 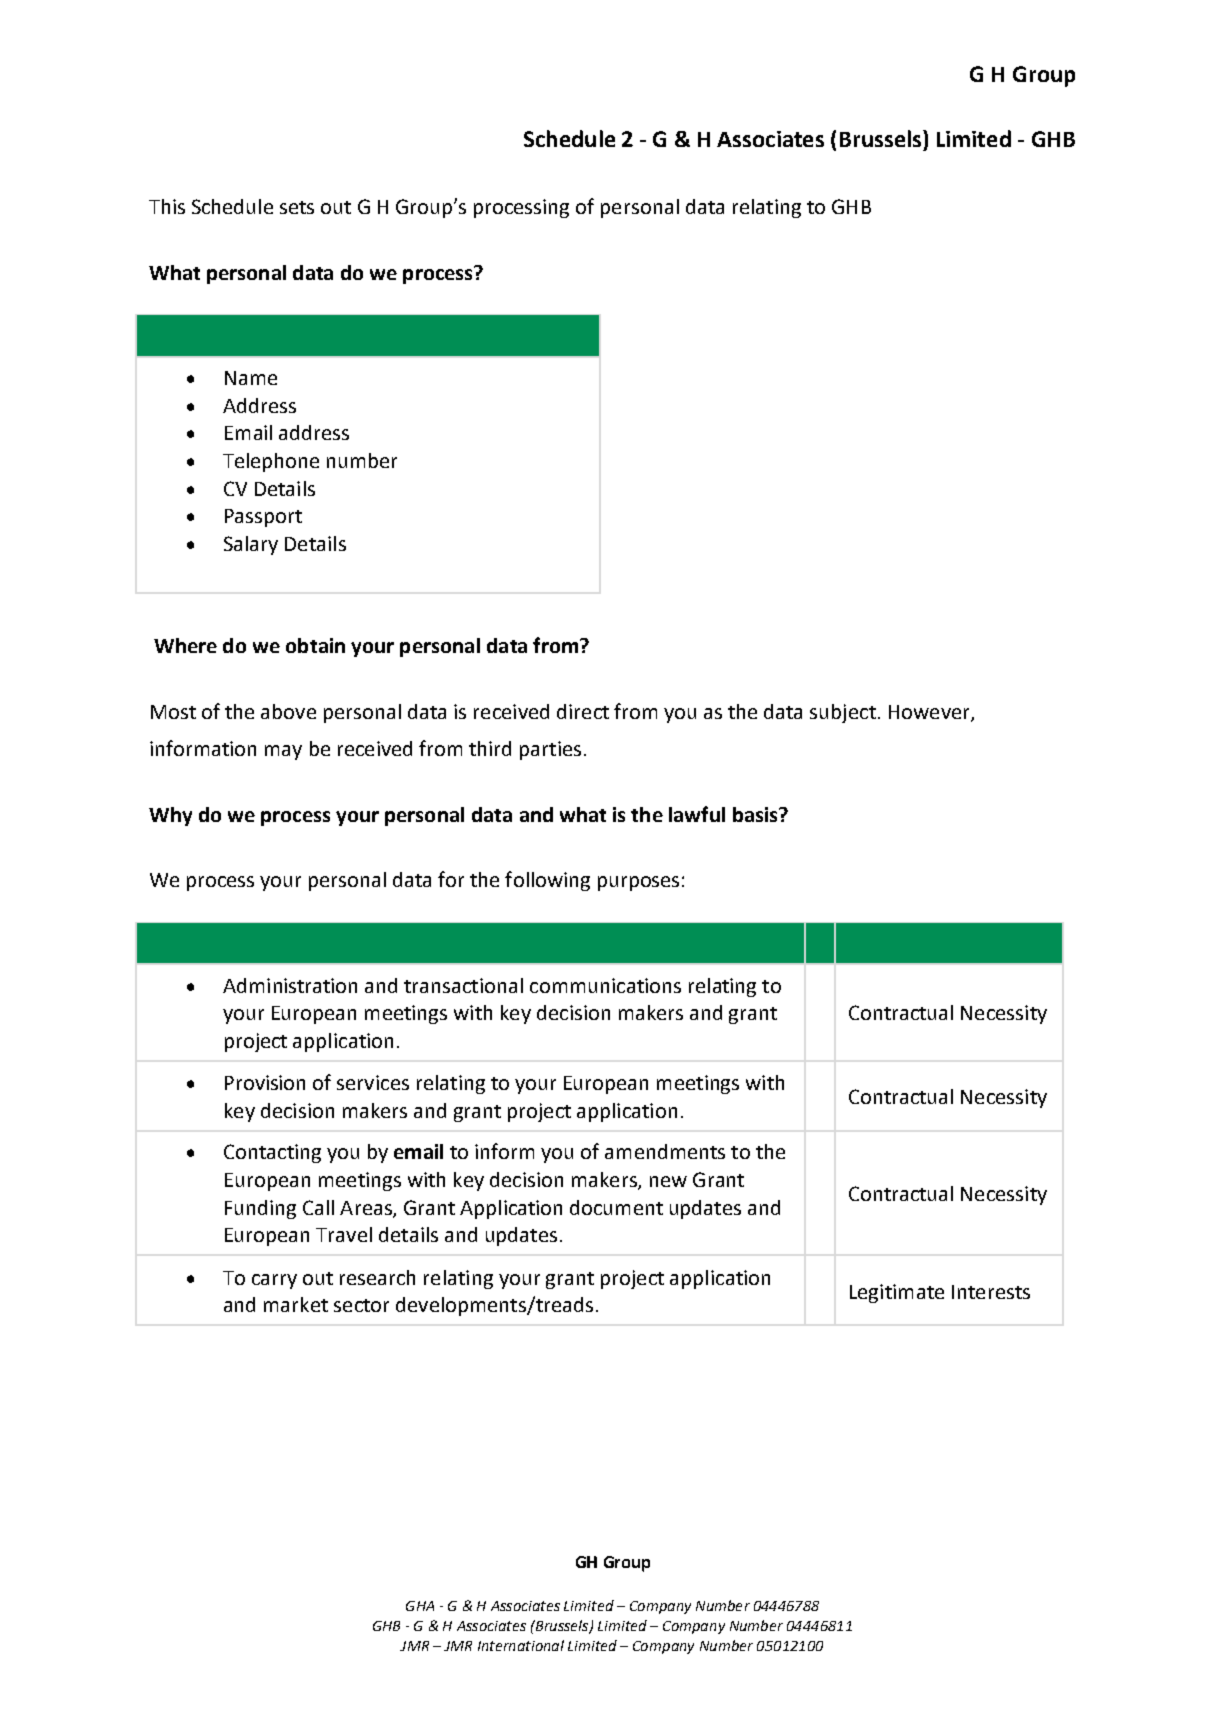 I want to click on Legitimate, so click(x=897, y=1293).
